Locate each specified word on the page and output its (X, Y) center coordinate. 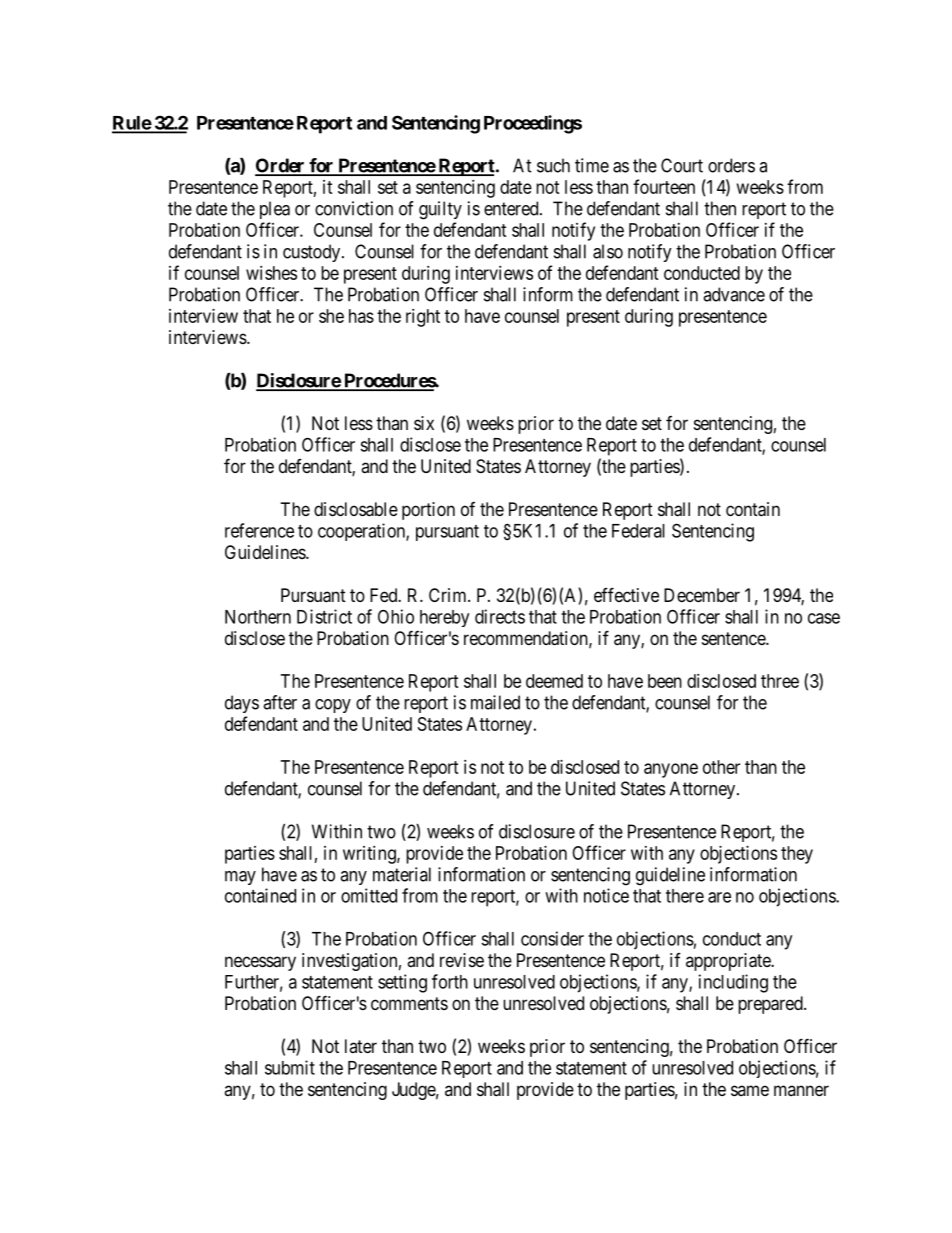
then (720, 208)
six (424, 423)
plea (275, 210)
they (797, 855)
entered (512, 208)
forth (450, 981)
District (324, 616)
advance (734, 294)
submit (290, 1067)
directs (500, 616)
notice (606, 895)
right (423, 318)
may (240, 878)
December (702, 595)
